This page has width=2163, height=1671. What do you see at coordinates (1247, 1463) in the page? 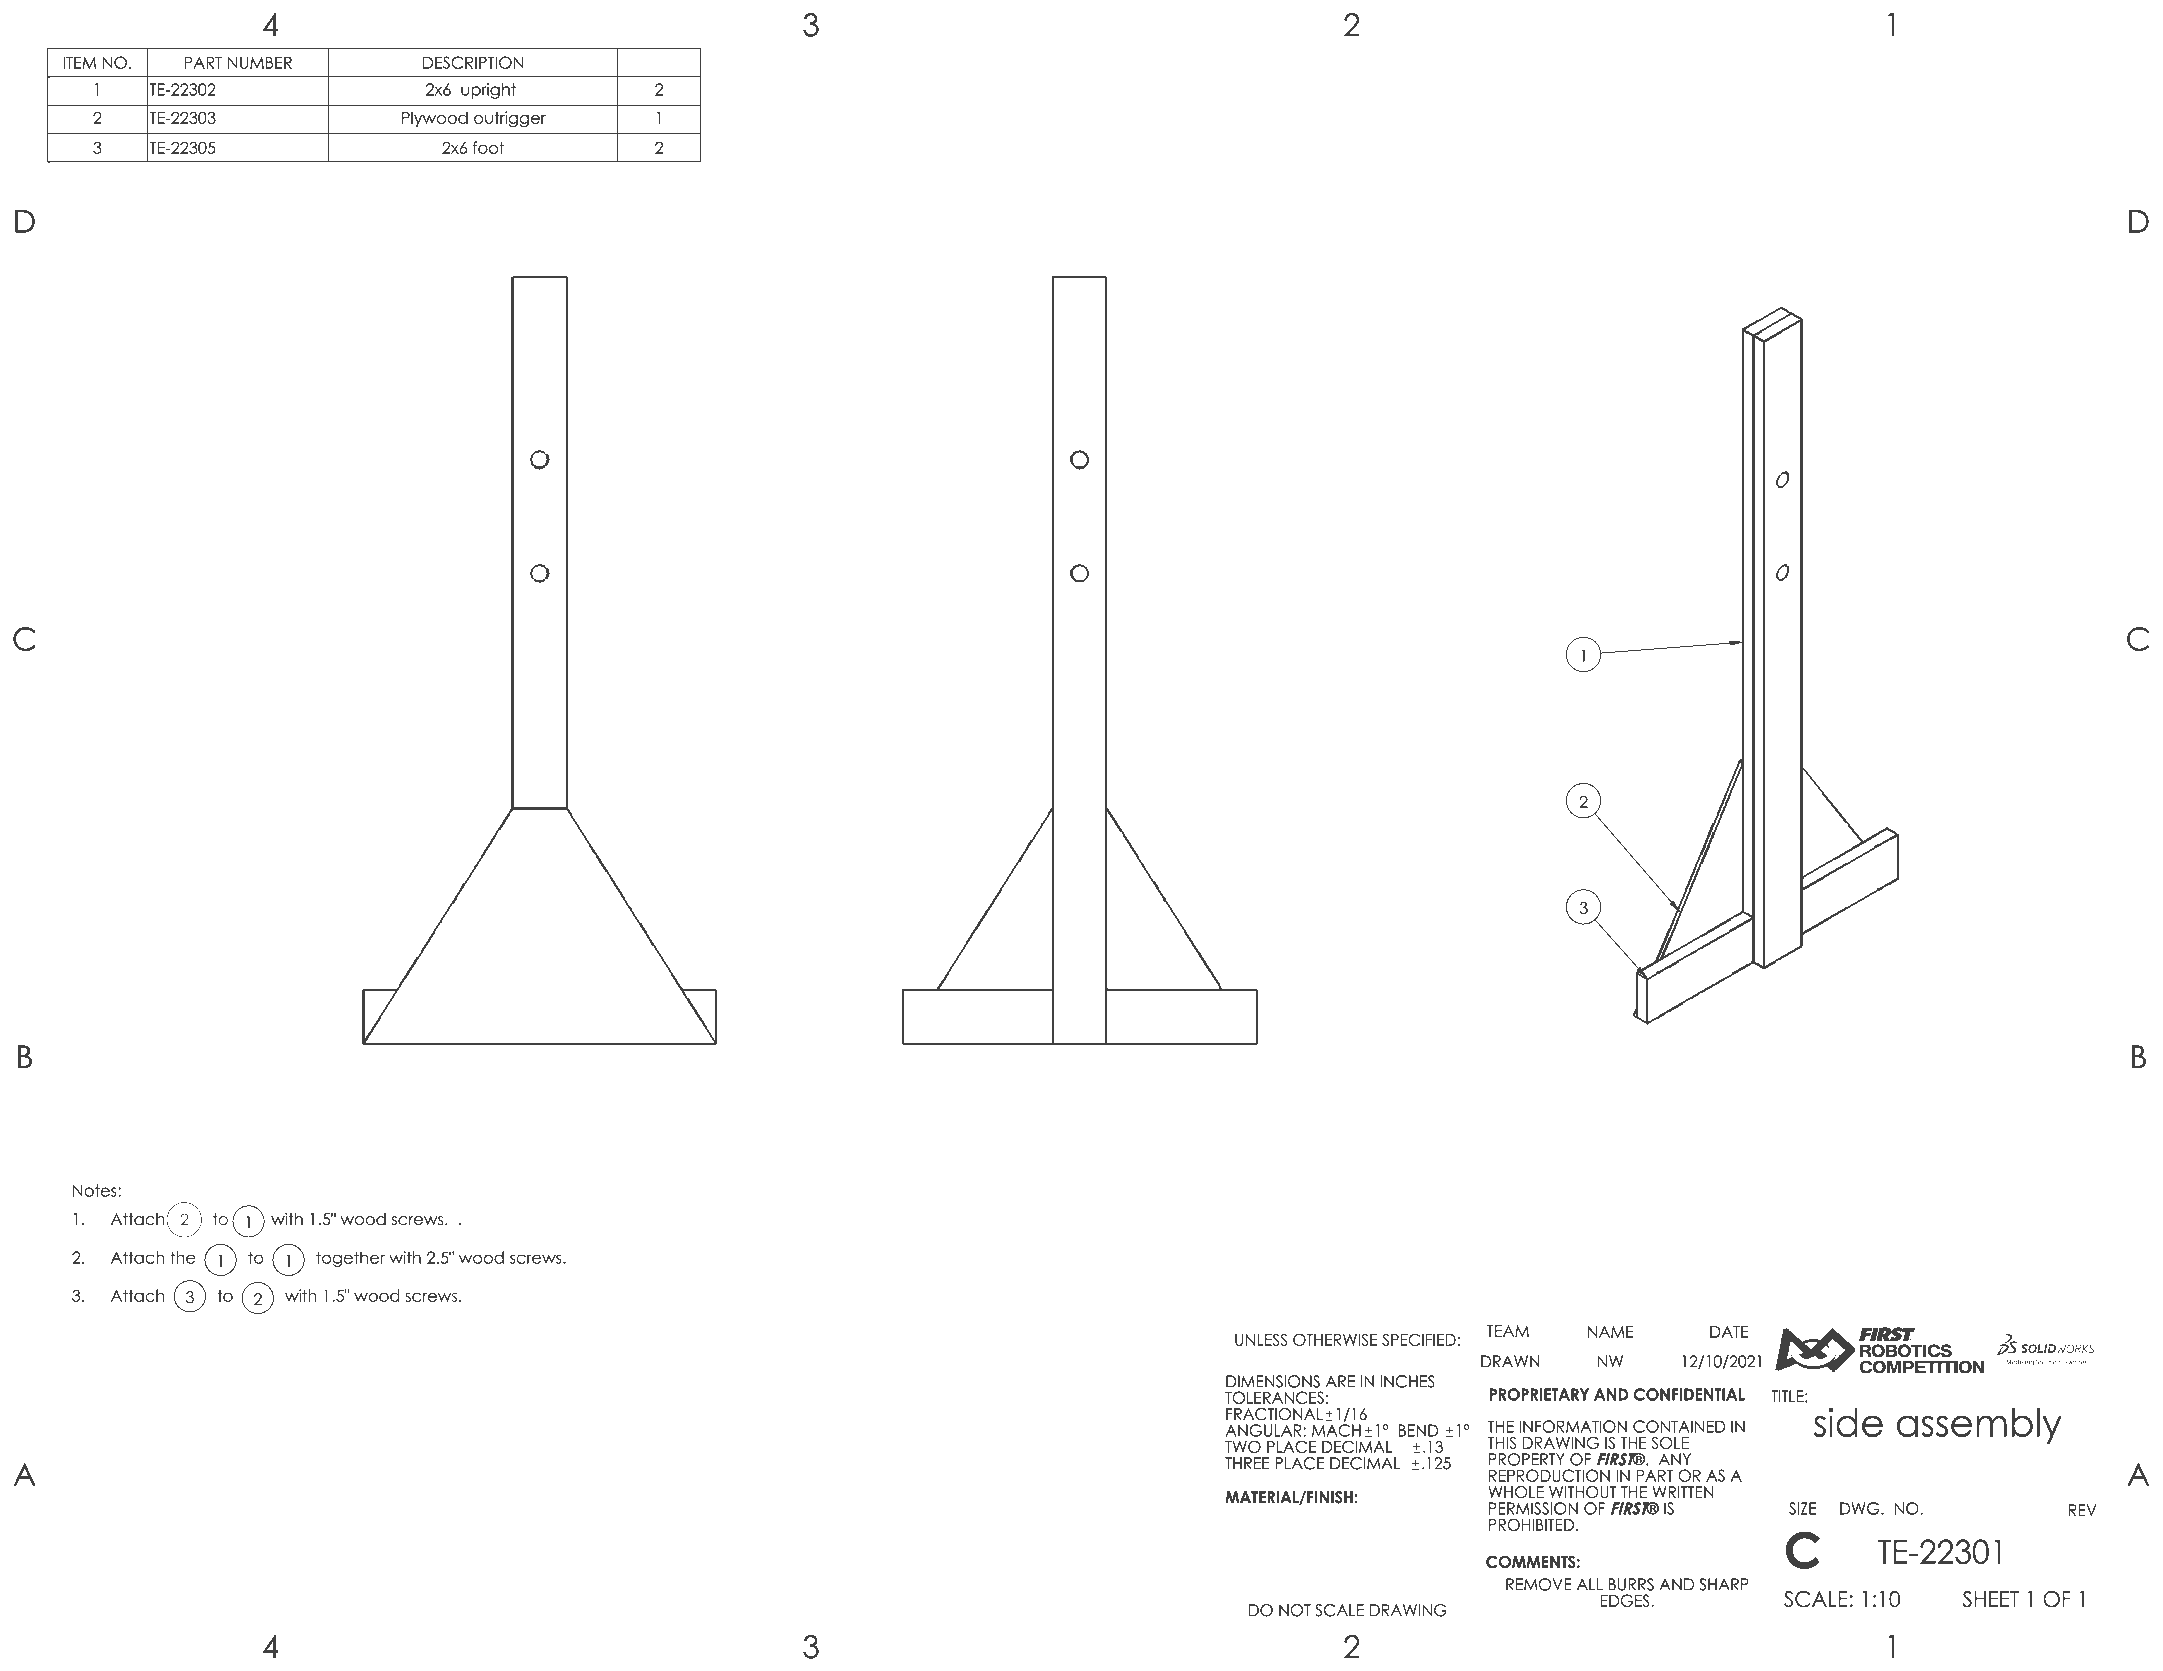
I see `THREE` at bounding box center [1247, 1463].
